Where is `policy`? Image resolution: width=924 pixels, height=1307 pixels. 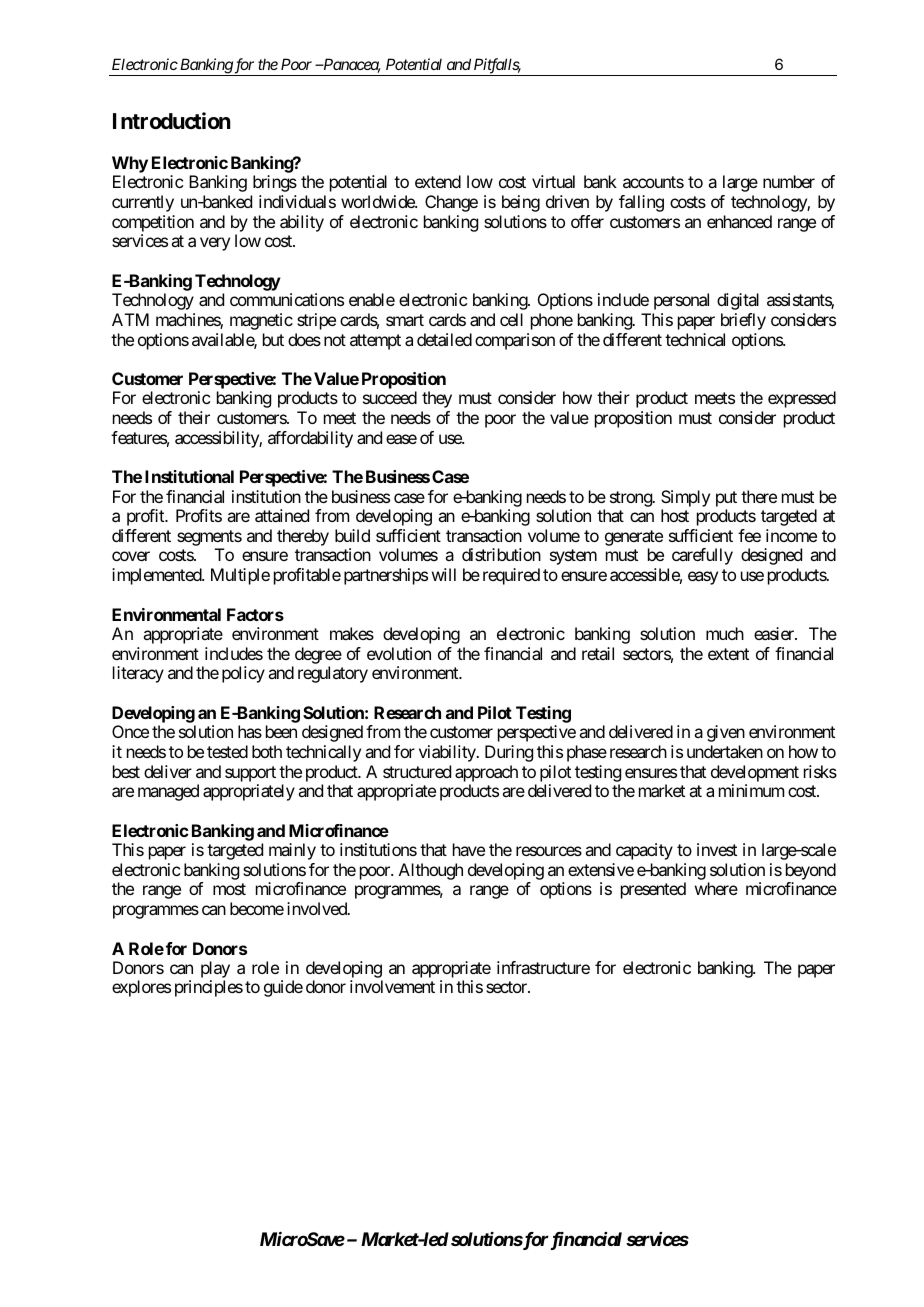
policy is located at coordinates (243, 674).
